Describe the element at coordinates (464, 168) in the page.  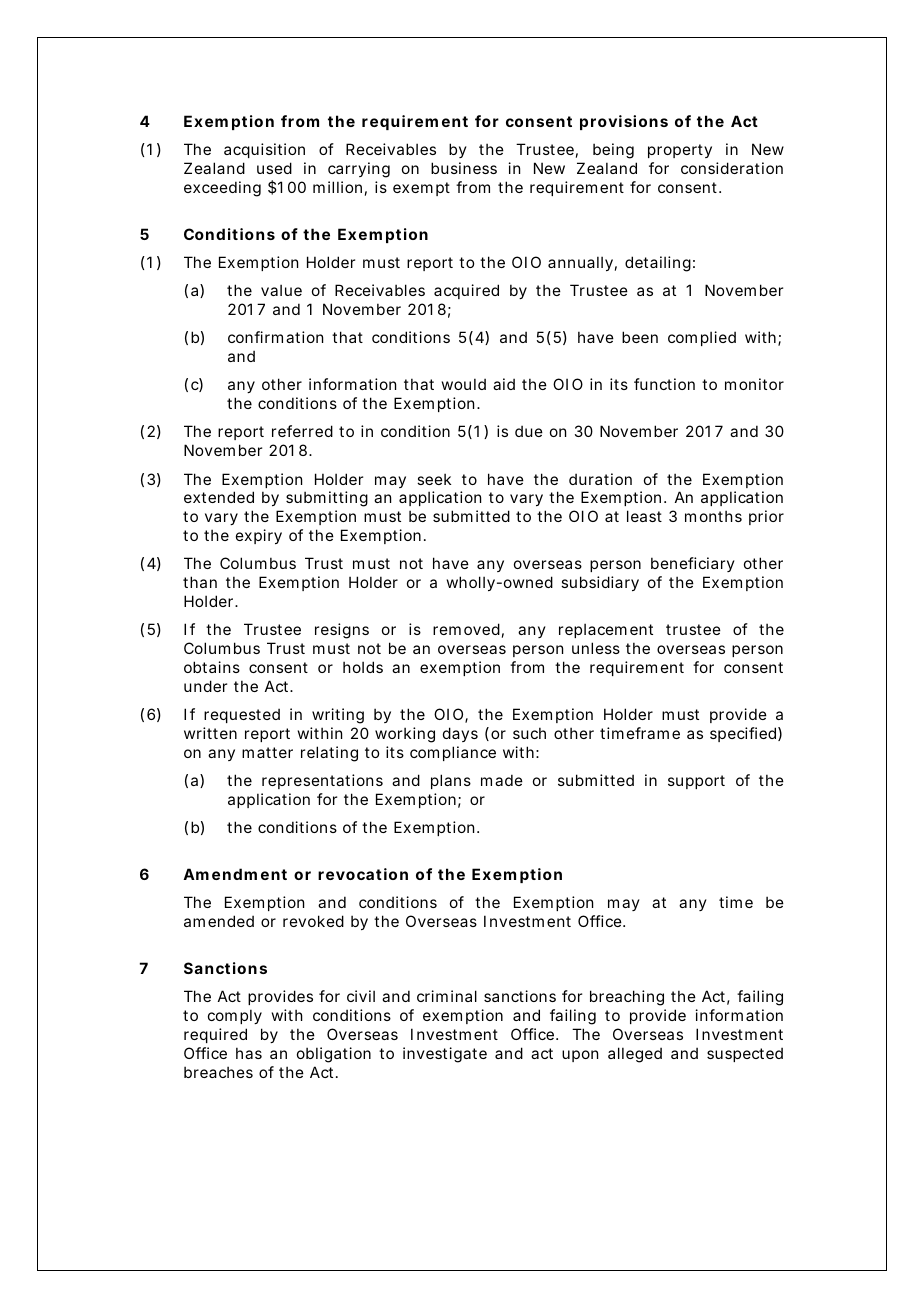
I see `business` at that location.
